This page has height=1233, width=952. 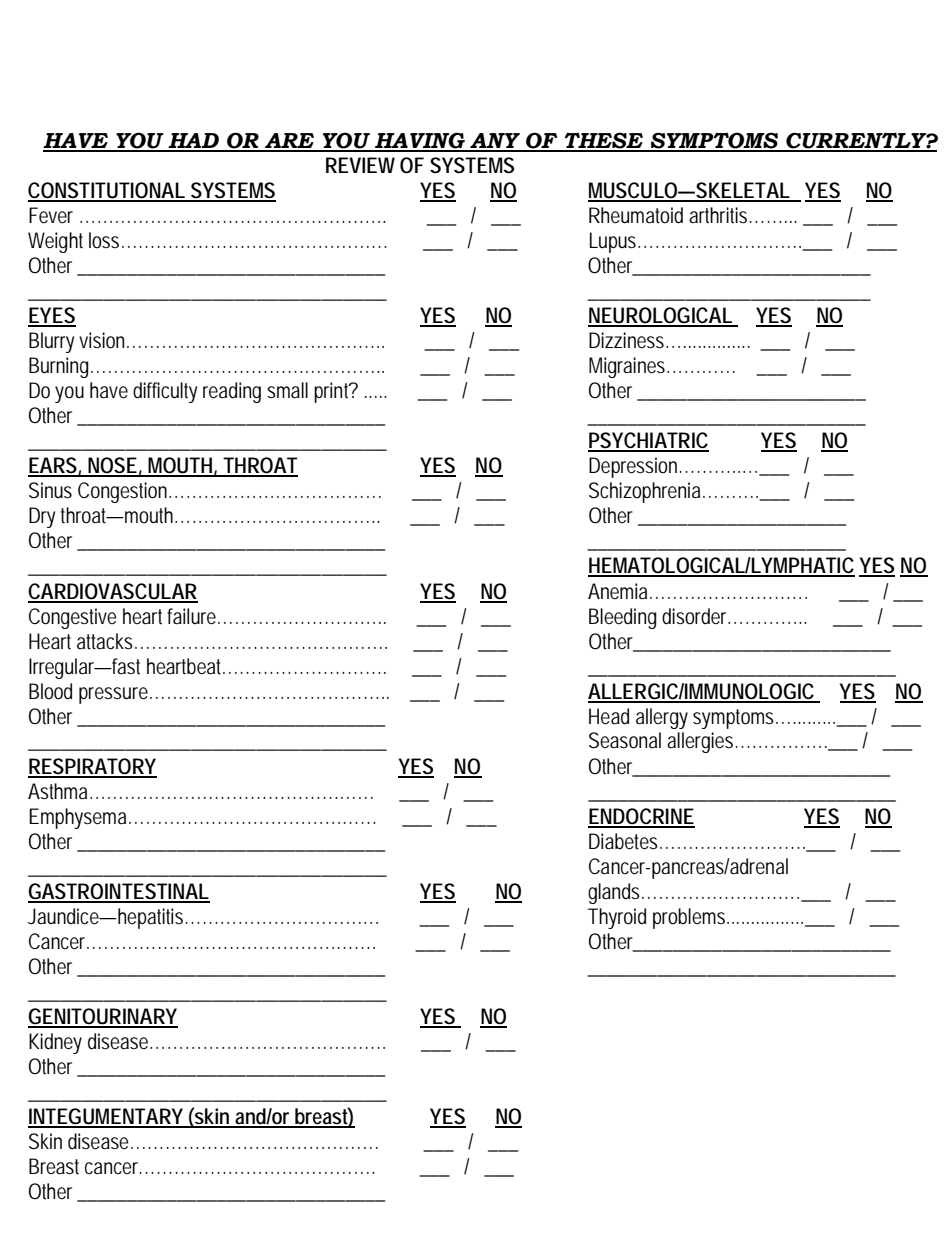 I want to click on INTEGUMENTARY, so click(x=106, y=1117).
